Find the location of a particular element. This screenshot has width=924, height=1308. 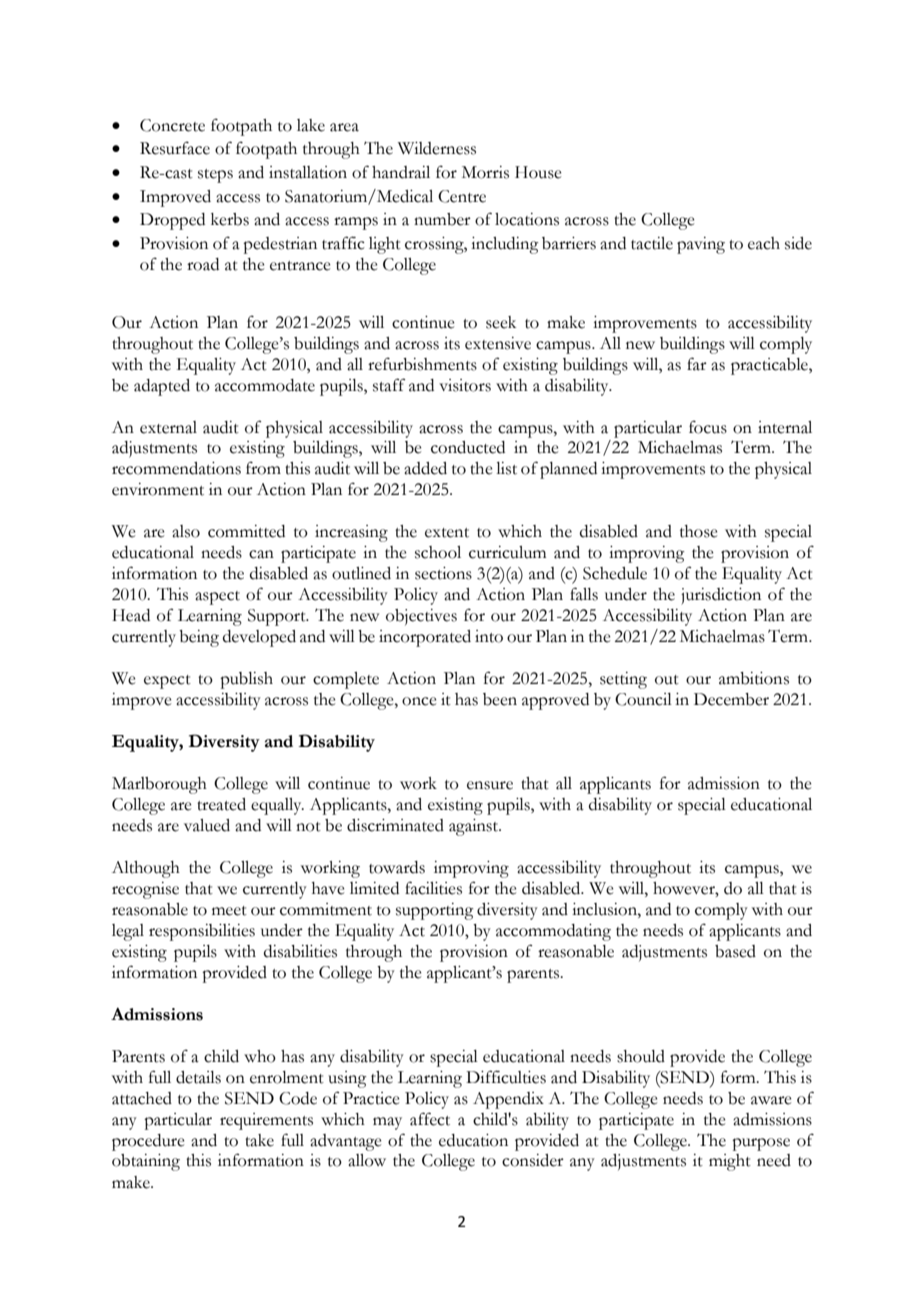

those is located at coordinates (699, 531).
